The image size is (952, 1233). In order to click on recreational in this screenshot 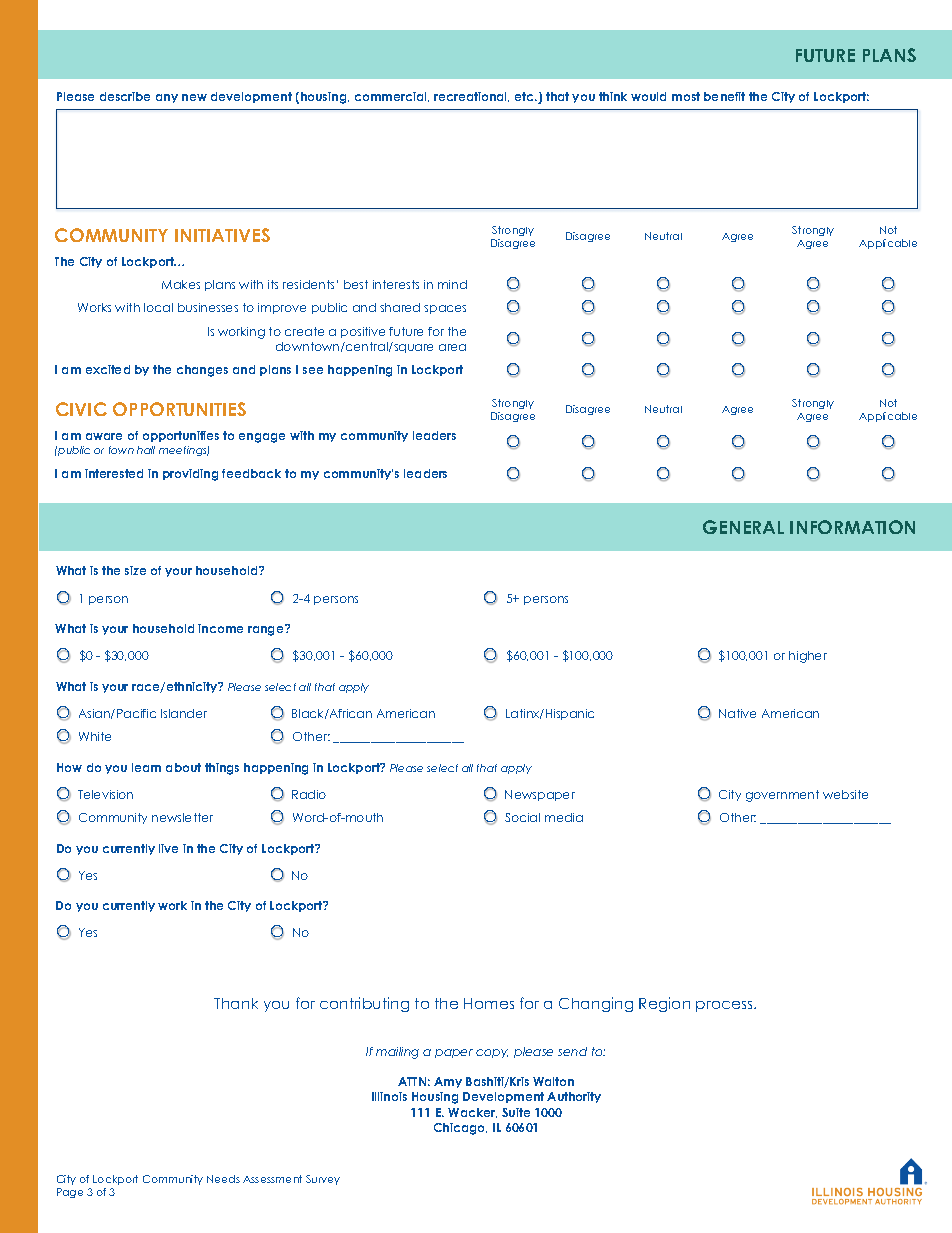, I will do `click(471, 97)`.
